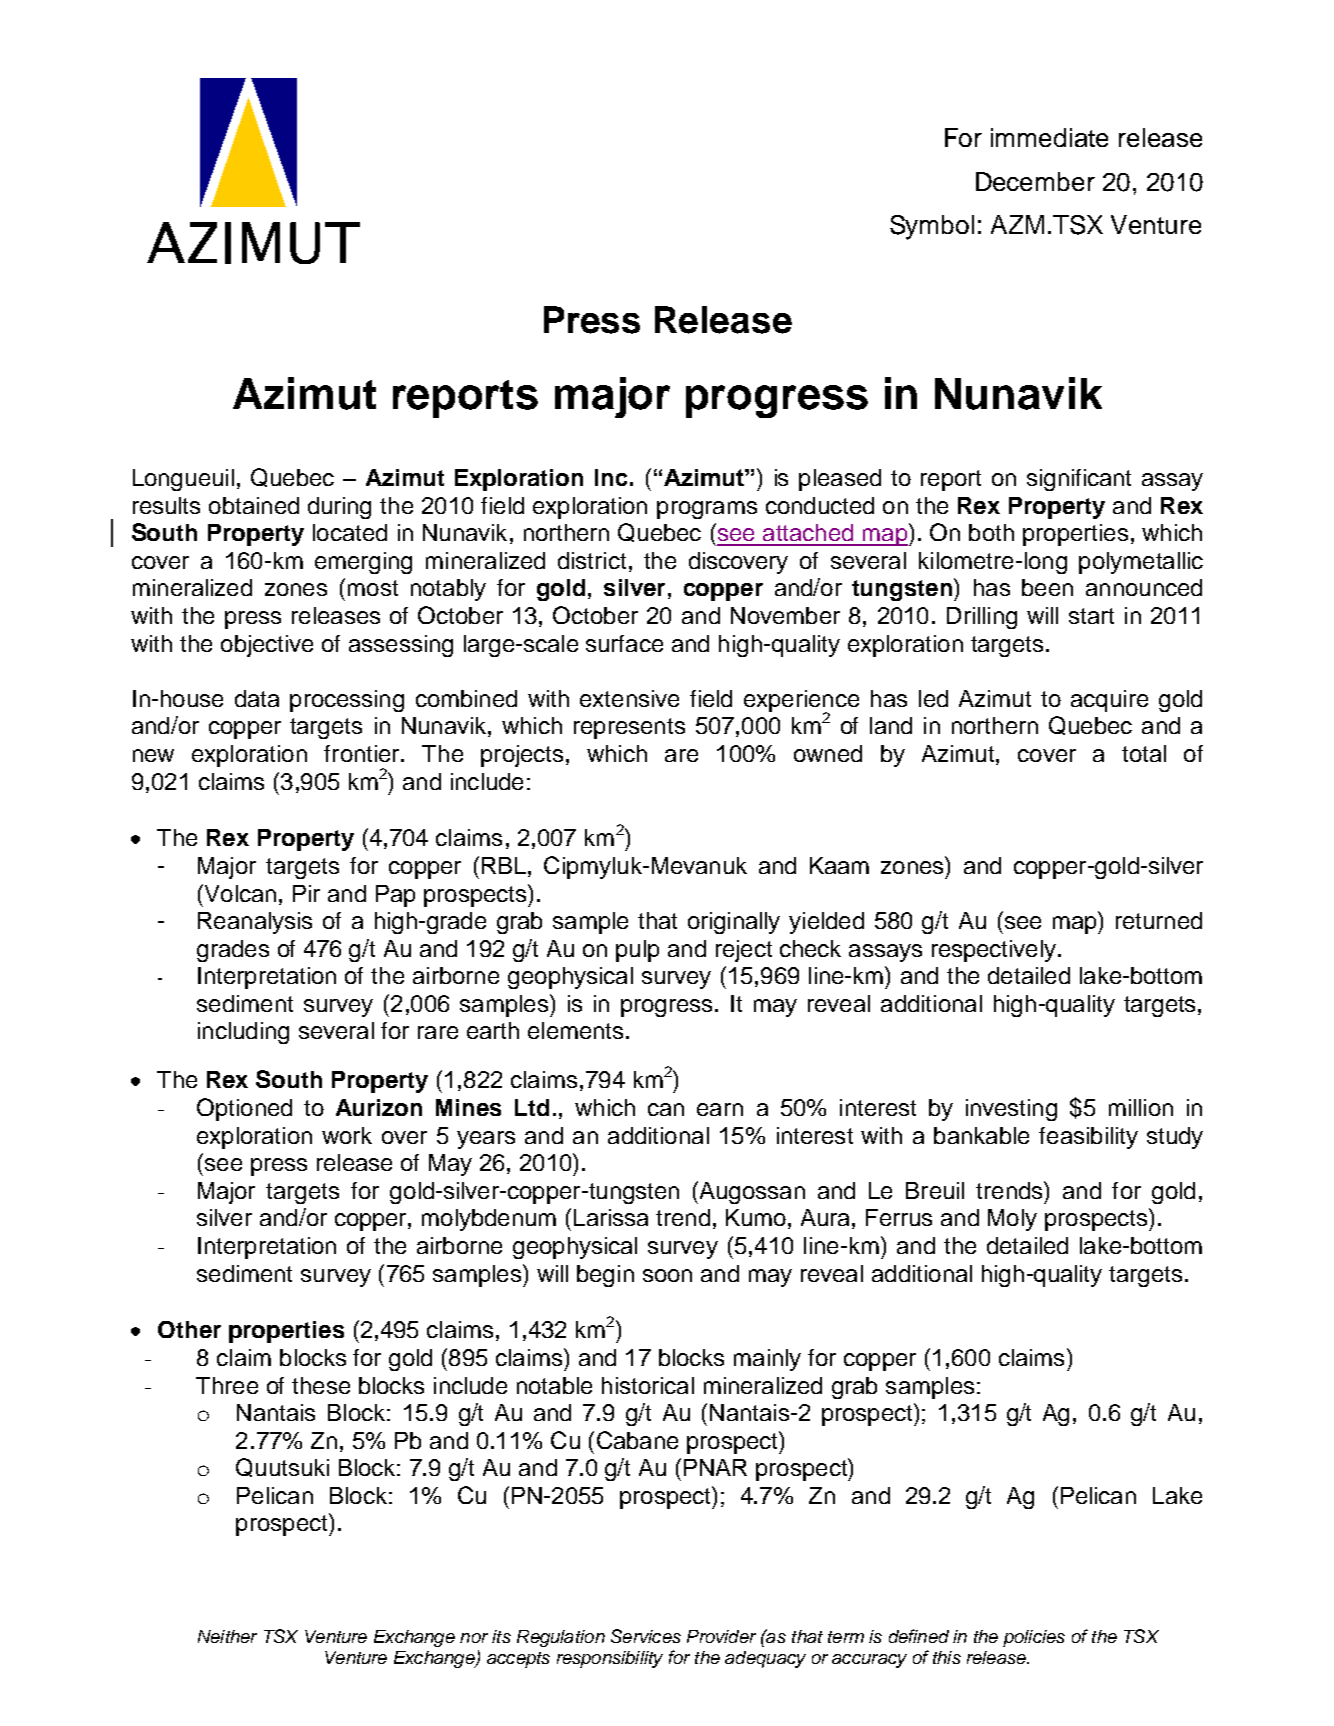 The height and width of the page is (1726, 1334). What do you see at coordinates (1035, 181) in the page?
I see `December` at bounding box center [1035, 181].
